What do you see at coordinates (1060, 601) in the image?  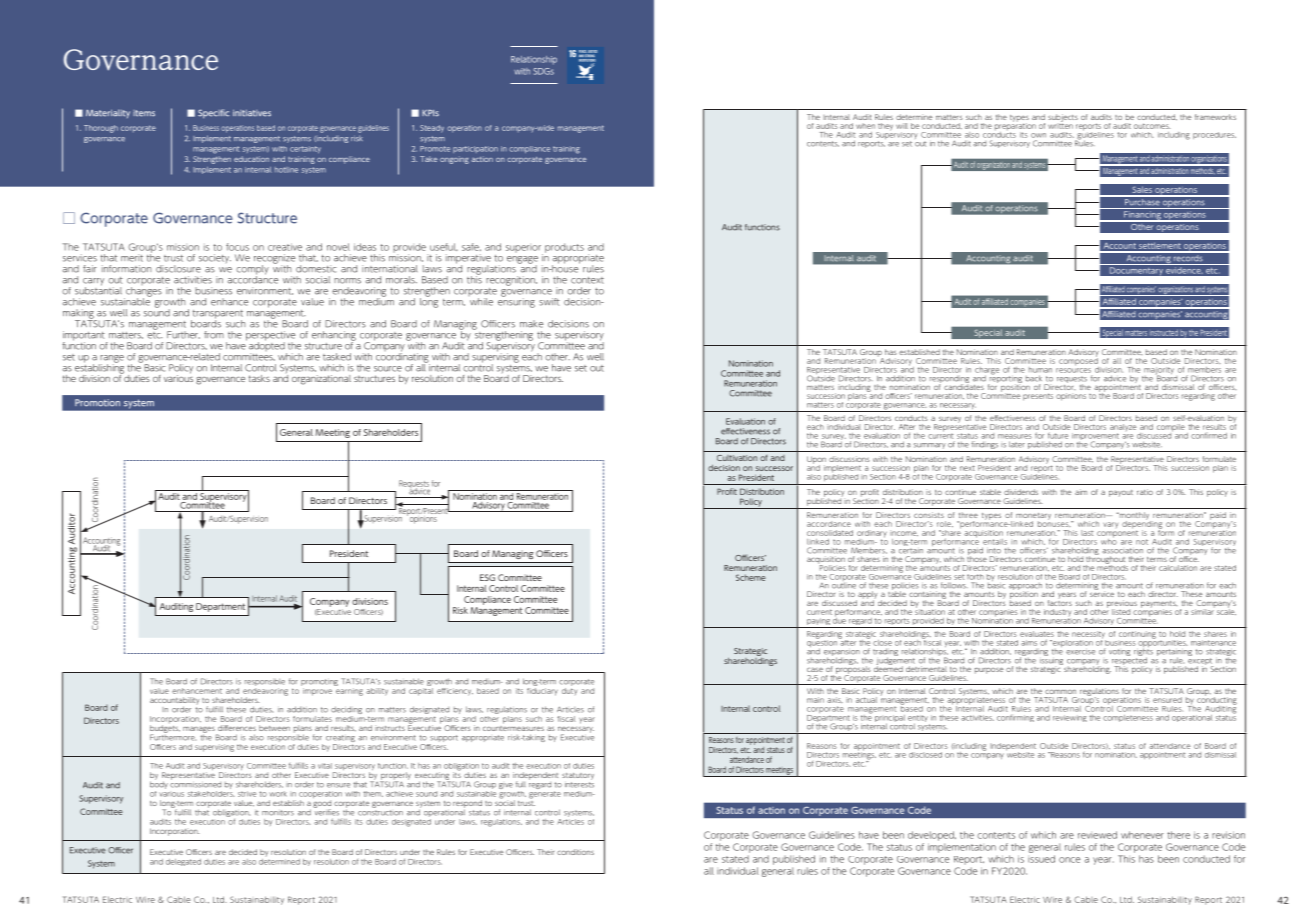 I see `factors` at bounding box center [1060, 601].
